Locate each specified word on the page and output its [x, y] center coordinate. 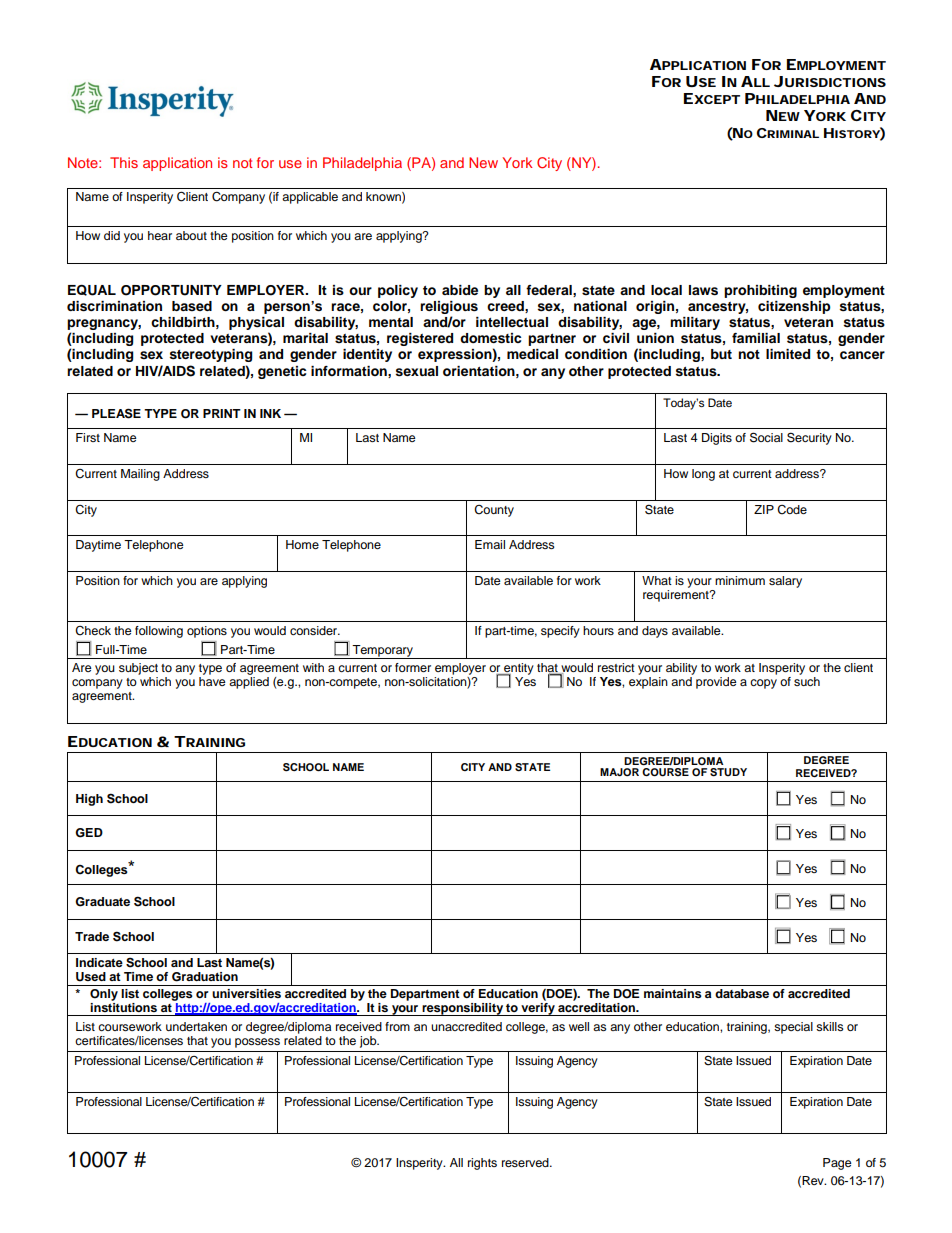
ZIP [764, 509]
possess [257, 1043]
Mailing [140, 475]
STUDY [728, 772]
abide [460, 290]
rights [482, 1164]
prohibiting [760, 291]
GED [89, 833]
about [191, 235]
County [494, 511]
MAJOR [619, 772]
